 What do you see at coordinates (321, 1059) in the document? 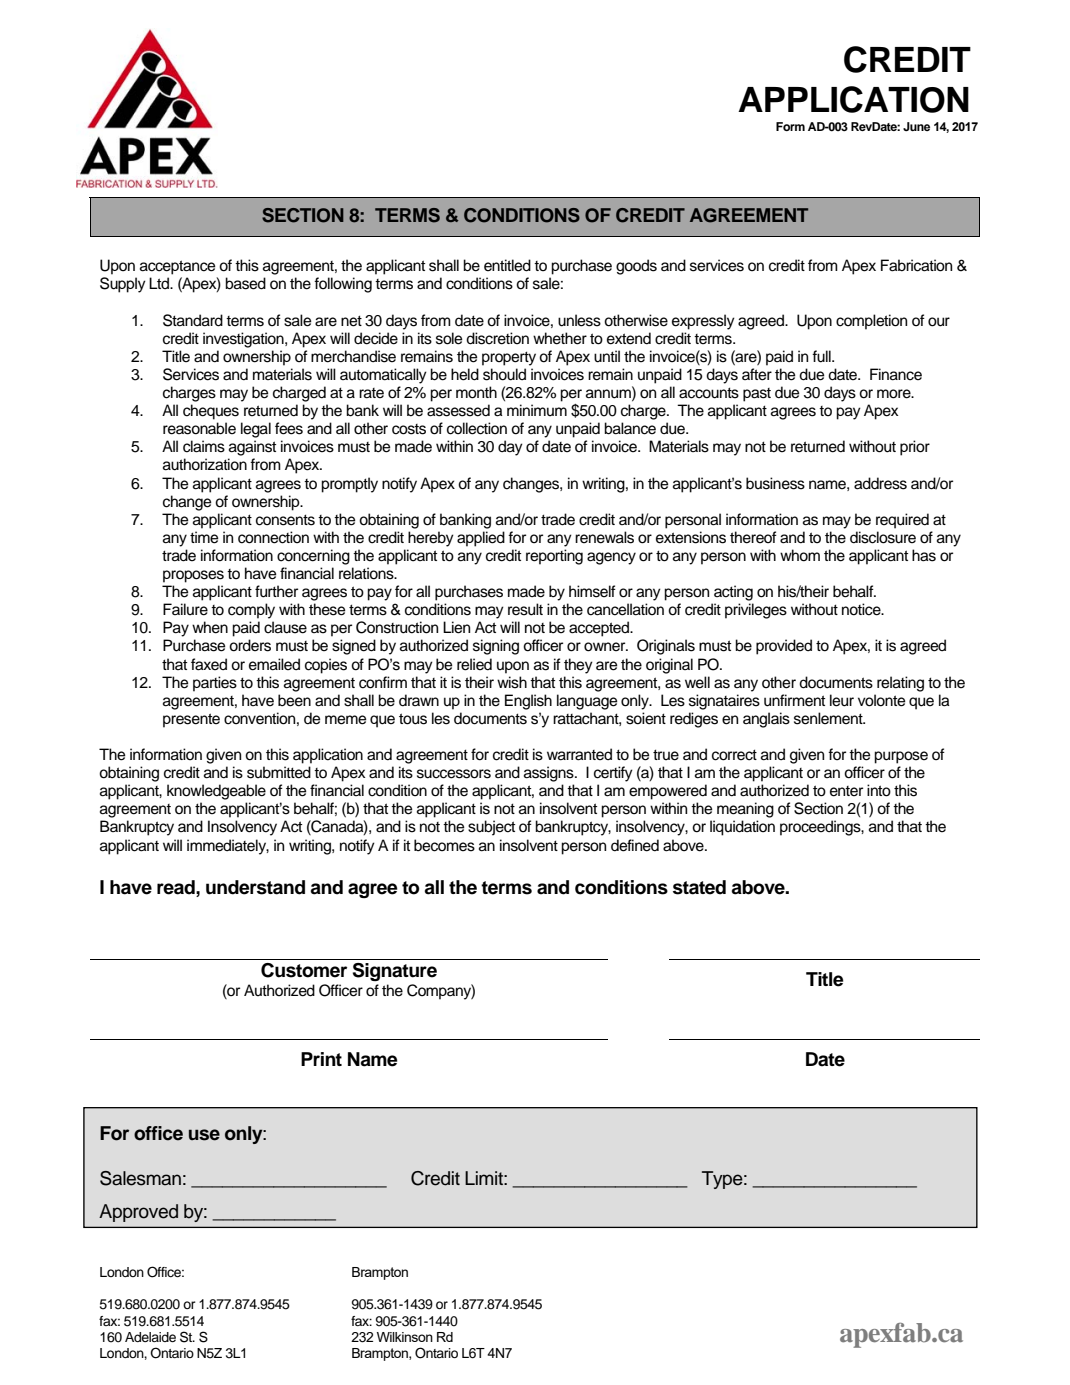
I see `Print` at bounding box center [321, 1059].
